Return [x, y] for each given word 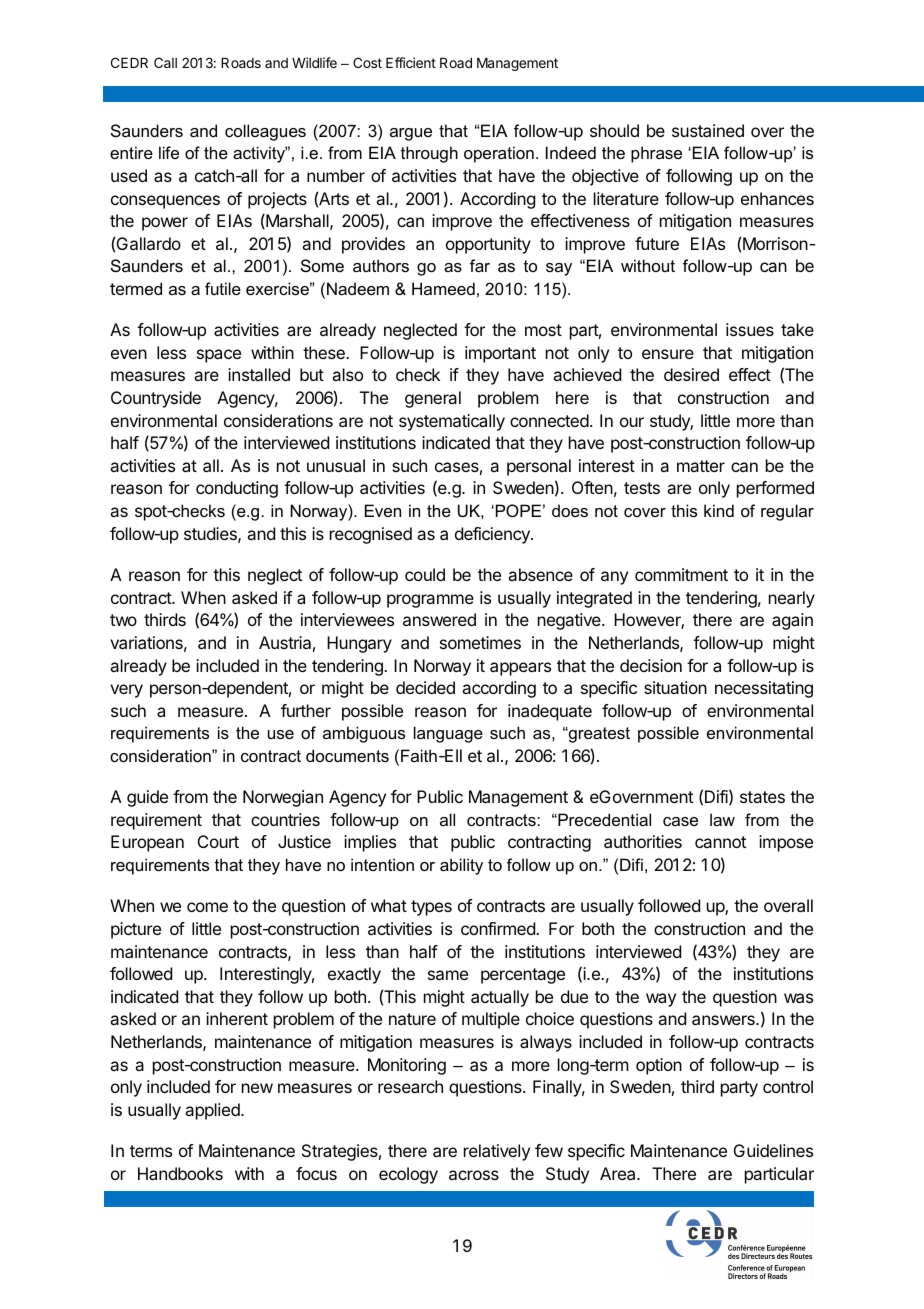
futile [223, 288]
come [207, 907]
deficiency [493, 535]
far [480, 265]
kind [719, 510]
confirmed [499, 928]
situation [675, 687]
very [126, 691]
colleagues [265, 132]
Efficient [411, 62]
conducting [237, 489]
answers [724, 1020]
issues [750, 329]
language [448, 734]
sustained [708, 130]
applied [213, 1111]
